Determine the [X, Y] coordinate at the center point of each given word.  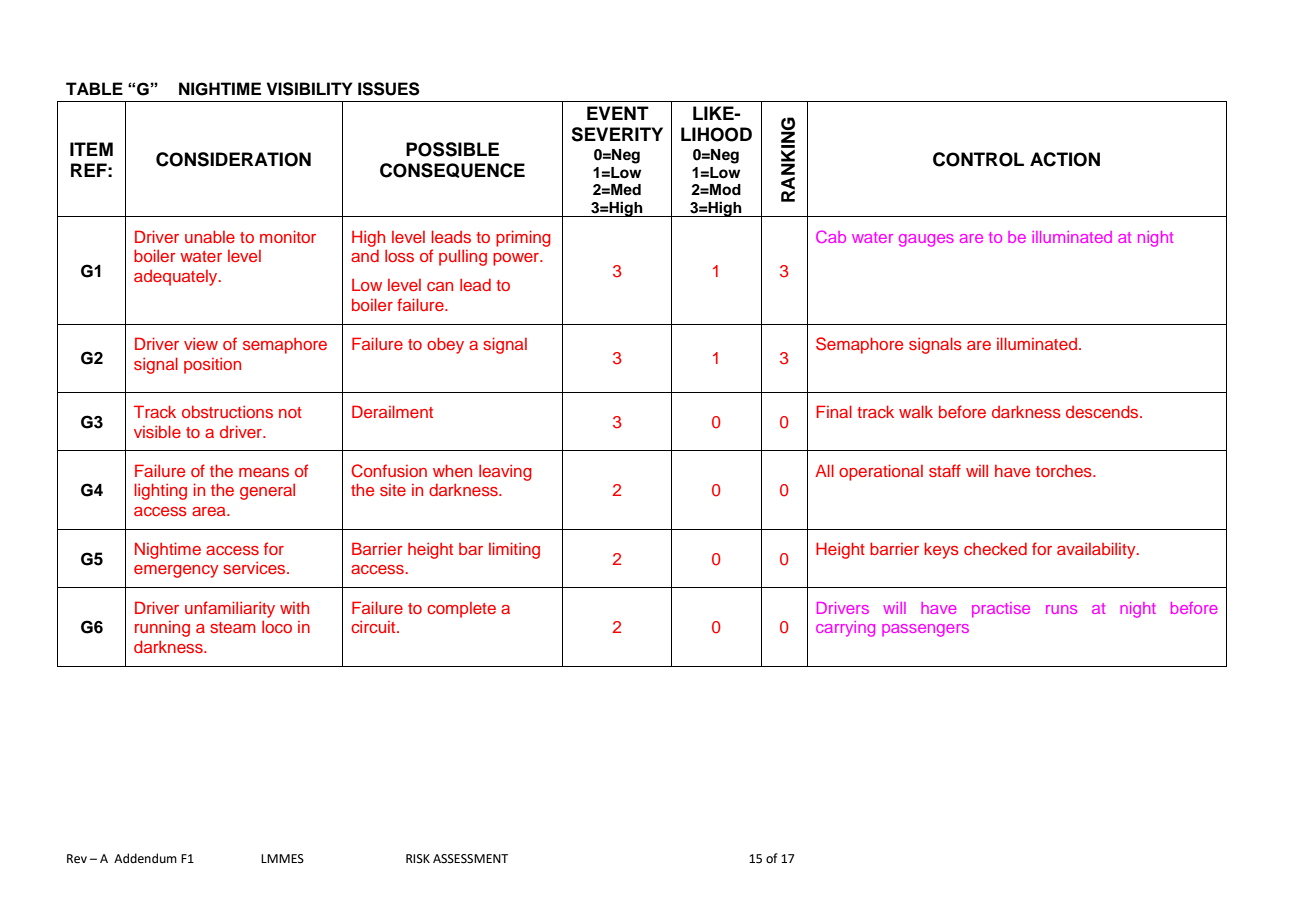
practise [1001, 609]
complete [461, 610]
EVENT [618, 113]
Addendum [145, 858]
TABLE [94, 88]
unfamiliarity [230, 609]
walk [916, 411]
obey [445, 345]
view [201, 343]
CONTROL [978, 159]
